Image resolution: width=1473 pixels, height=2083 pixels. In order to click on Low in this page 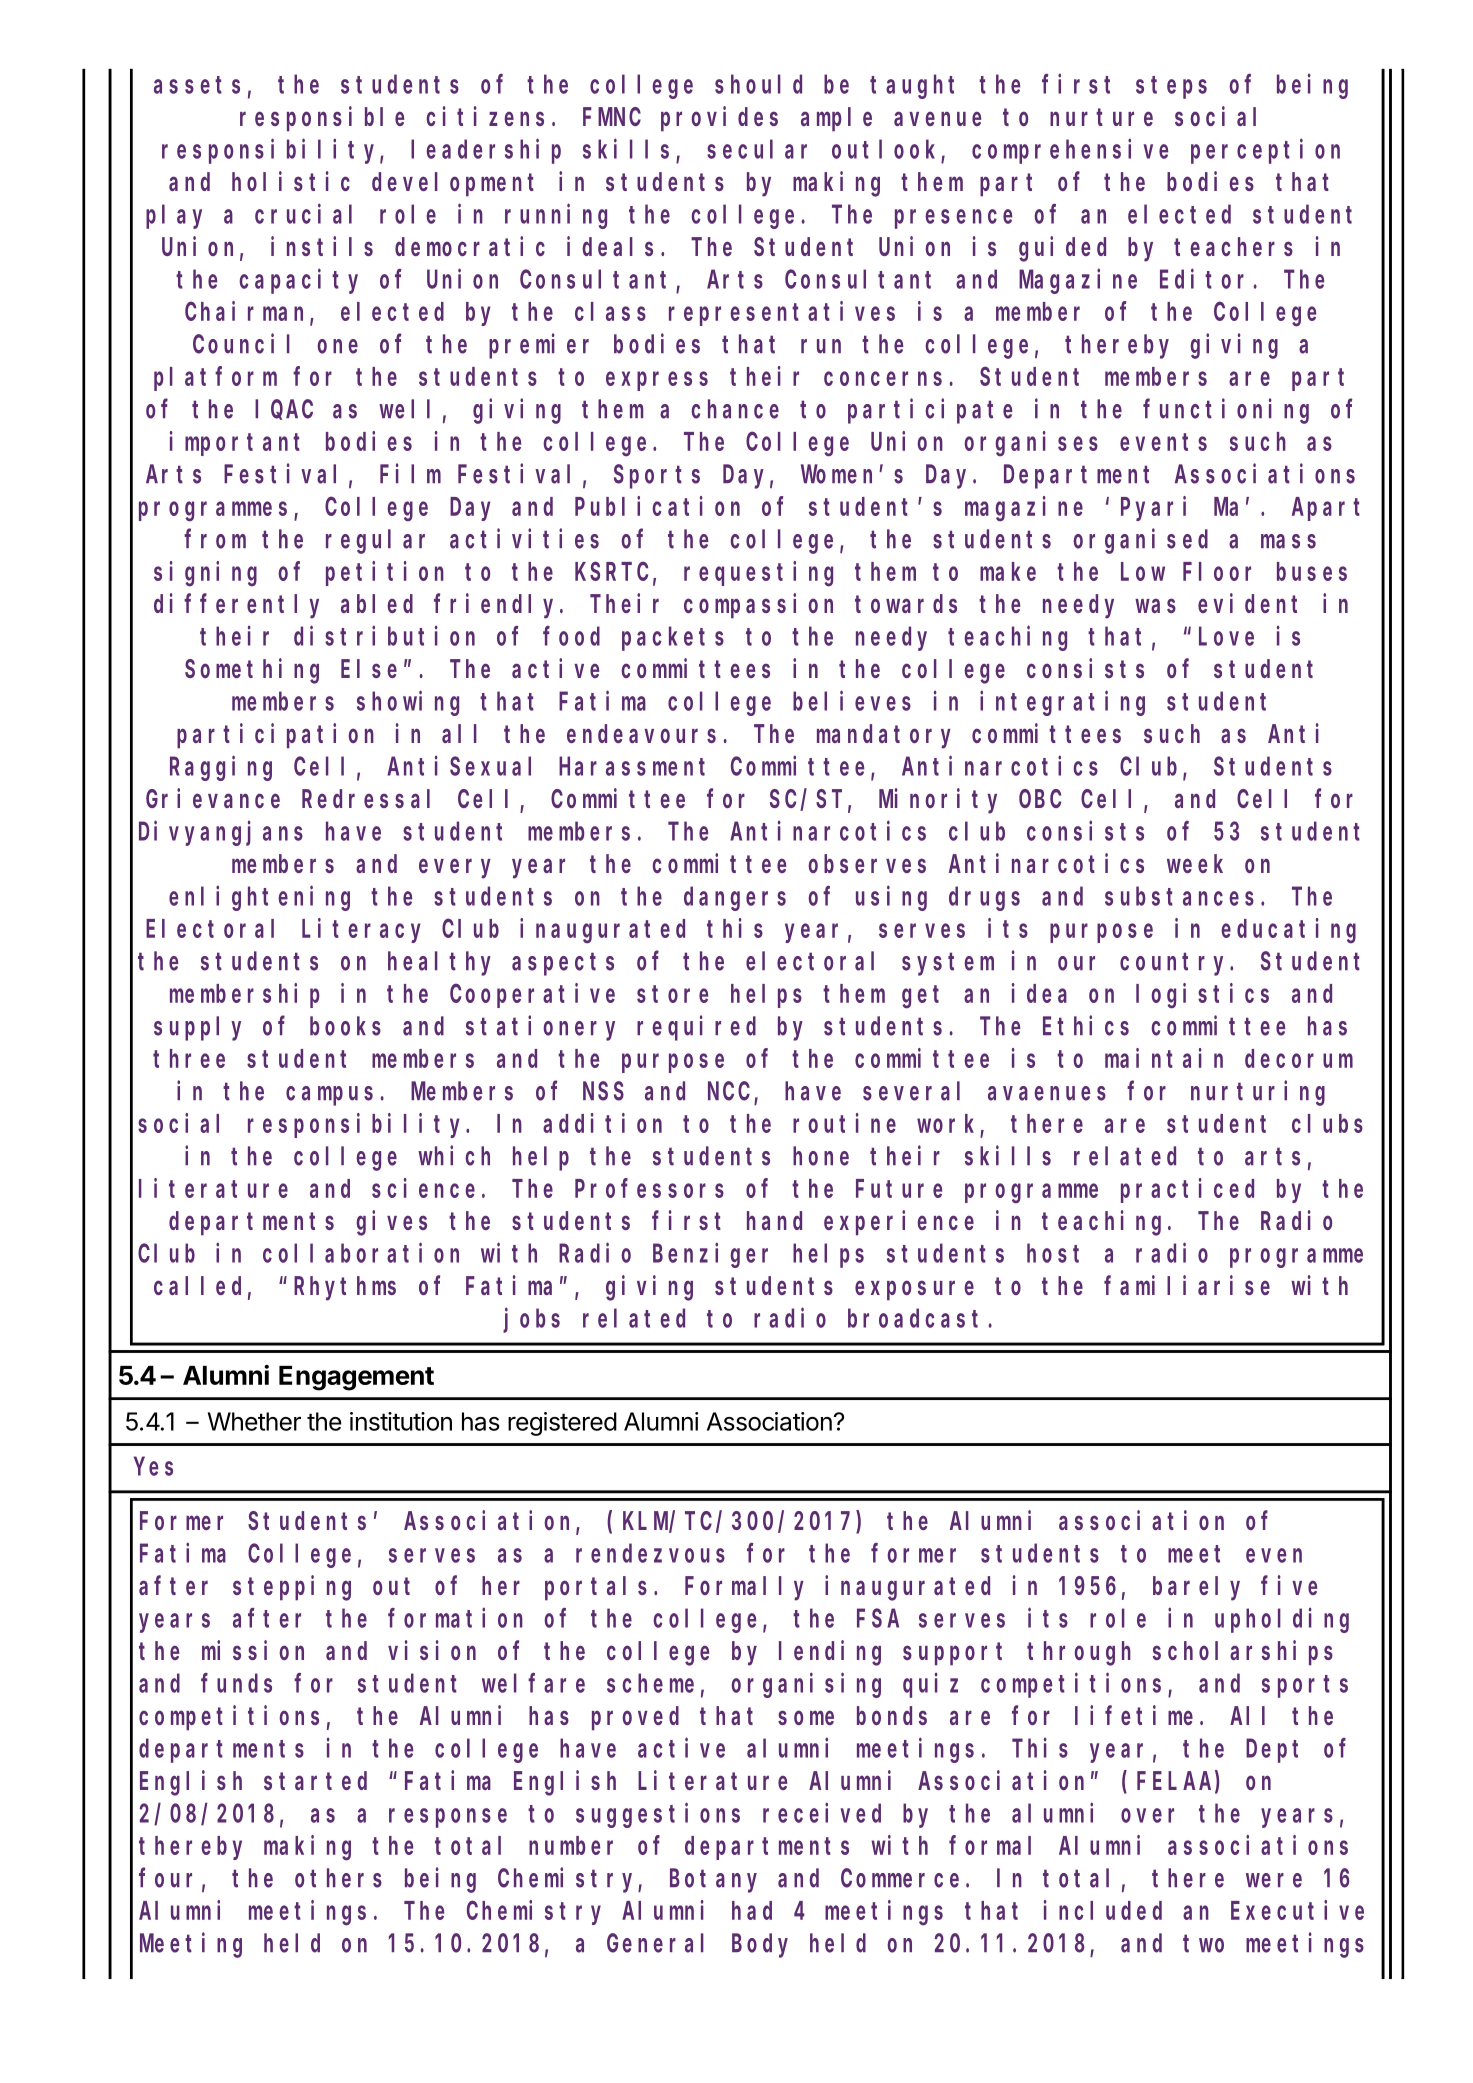, I will do `click(1143, 572)`.
